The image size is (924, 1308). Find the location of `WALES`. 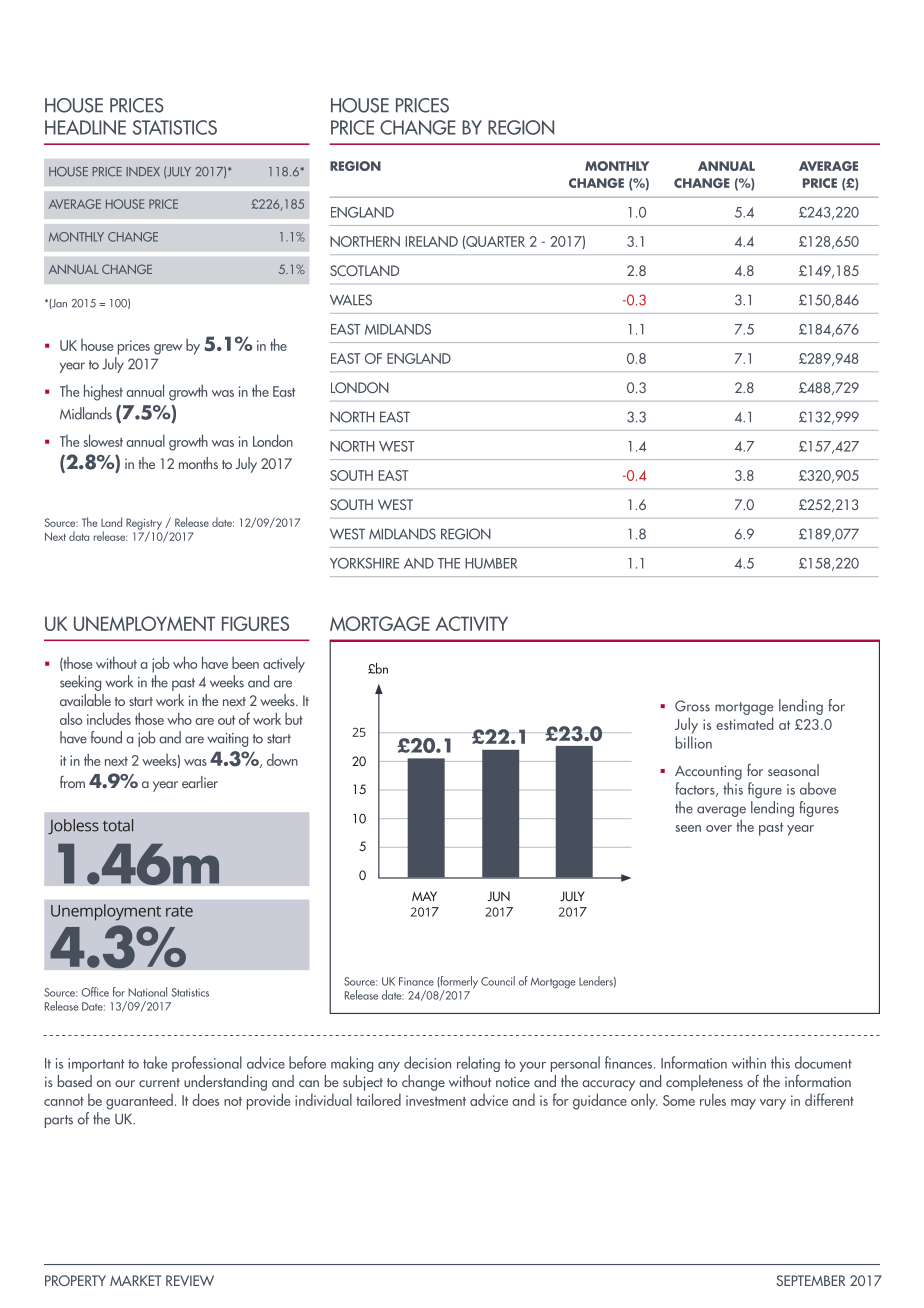

WALES is located at coordinates (351, 300).
